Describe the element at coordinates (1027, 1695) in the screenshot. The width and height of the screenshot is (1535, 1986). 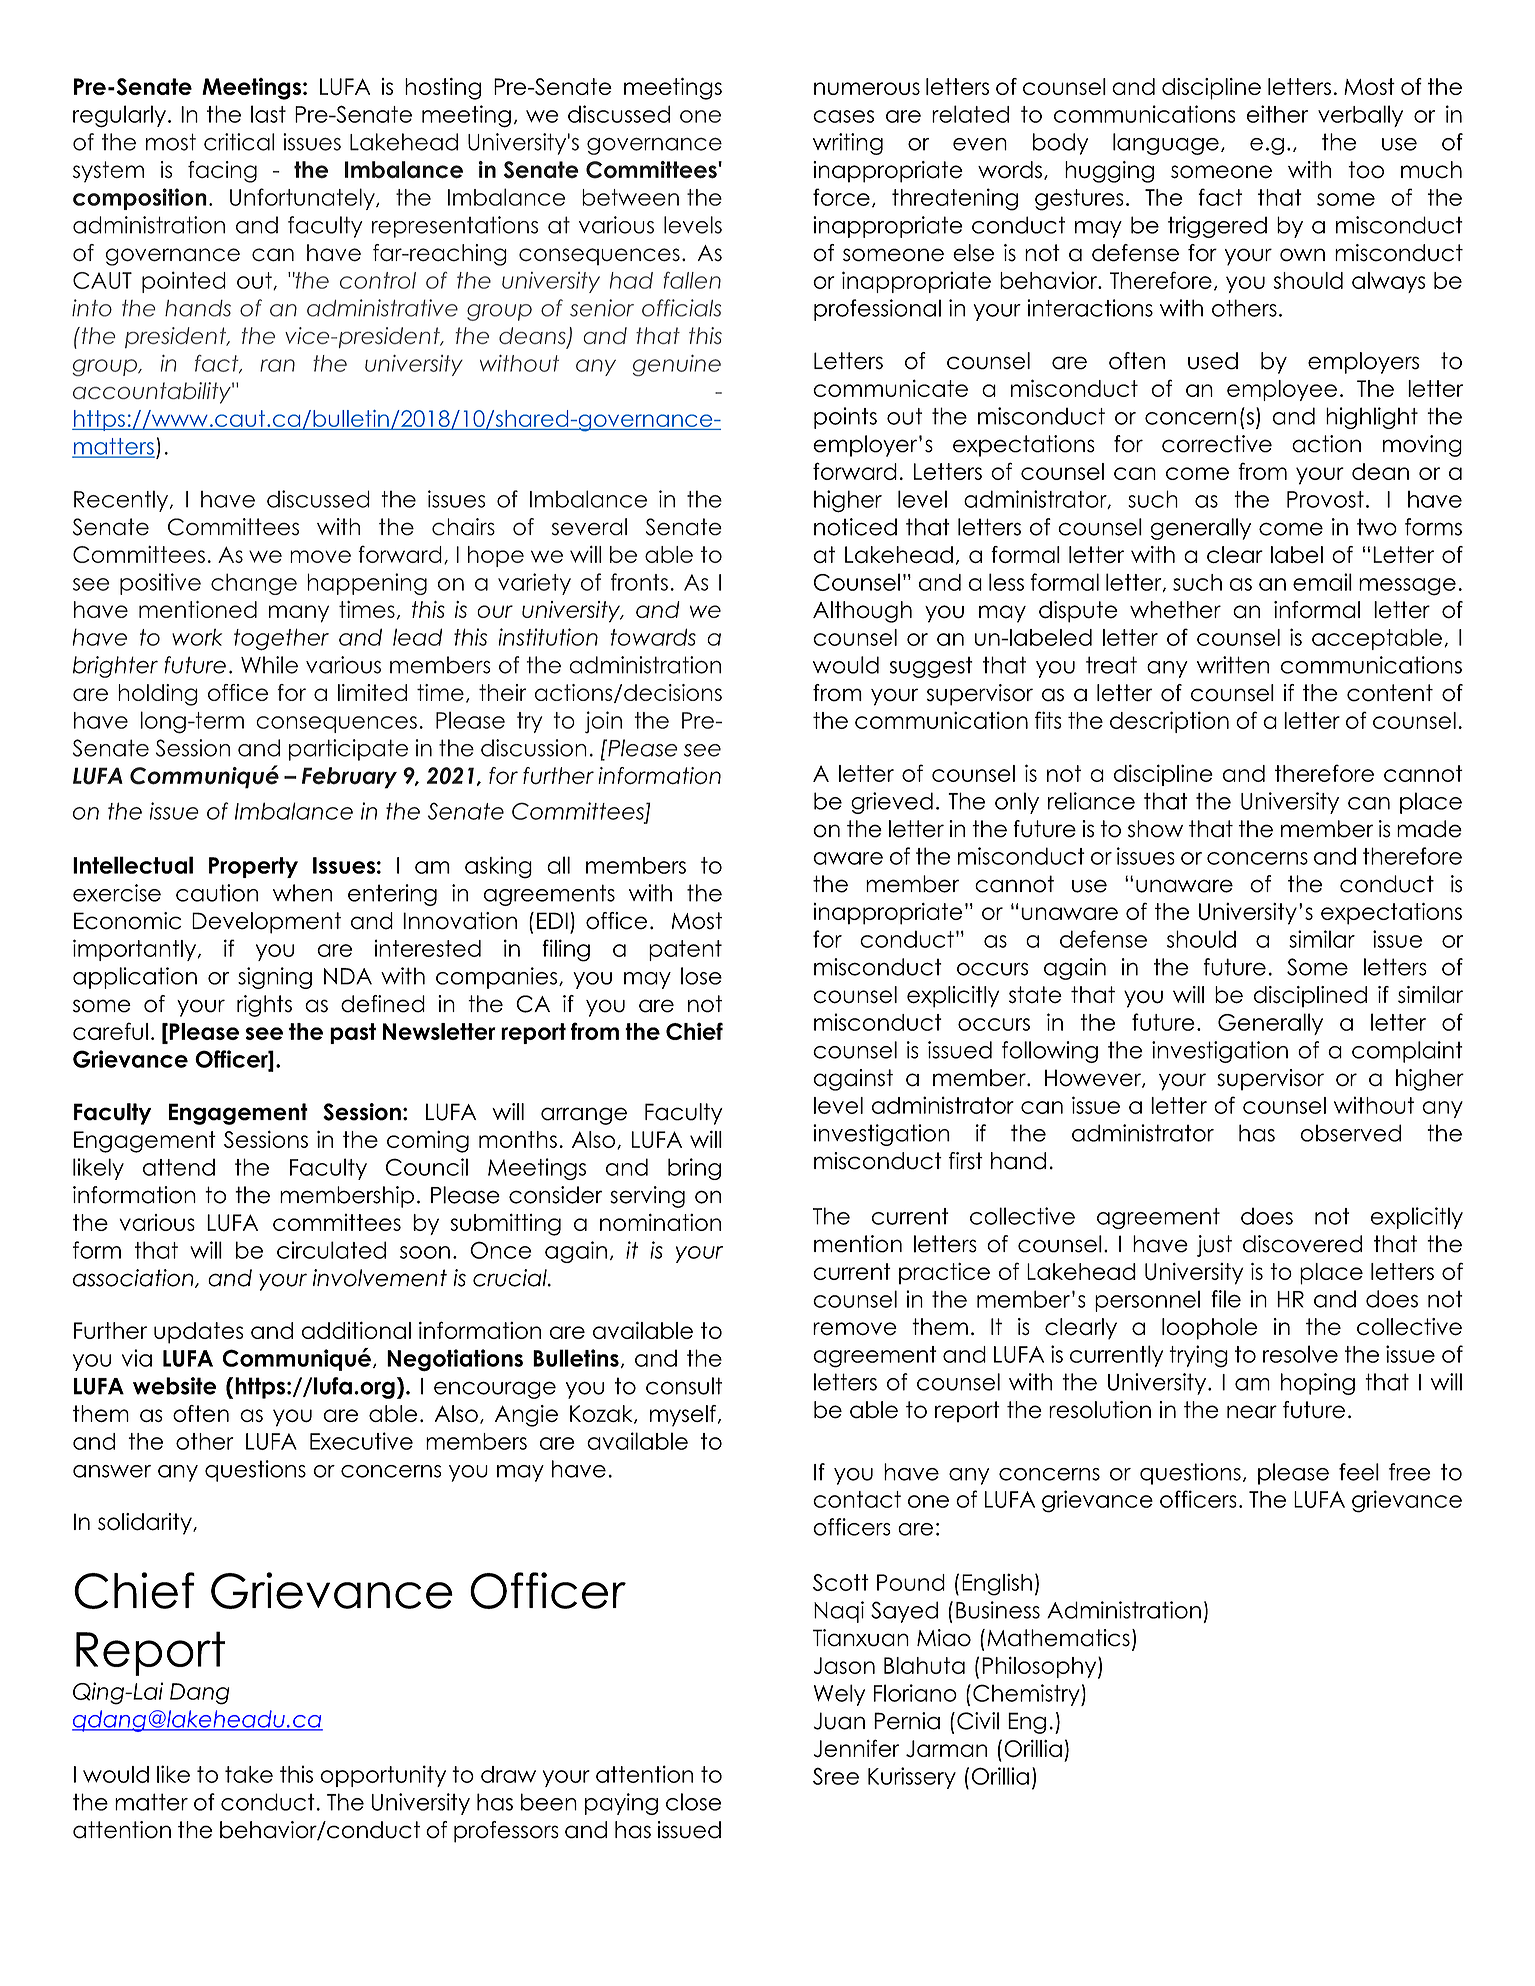
I see `Chemistry` at that location.
